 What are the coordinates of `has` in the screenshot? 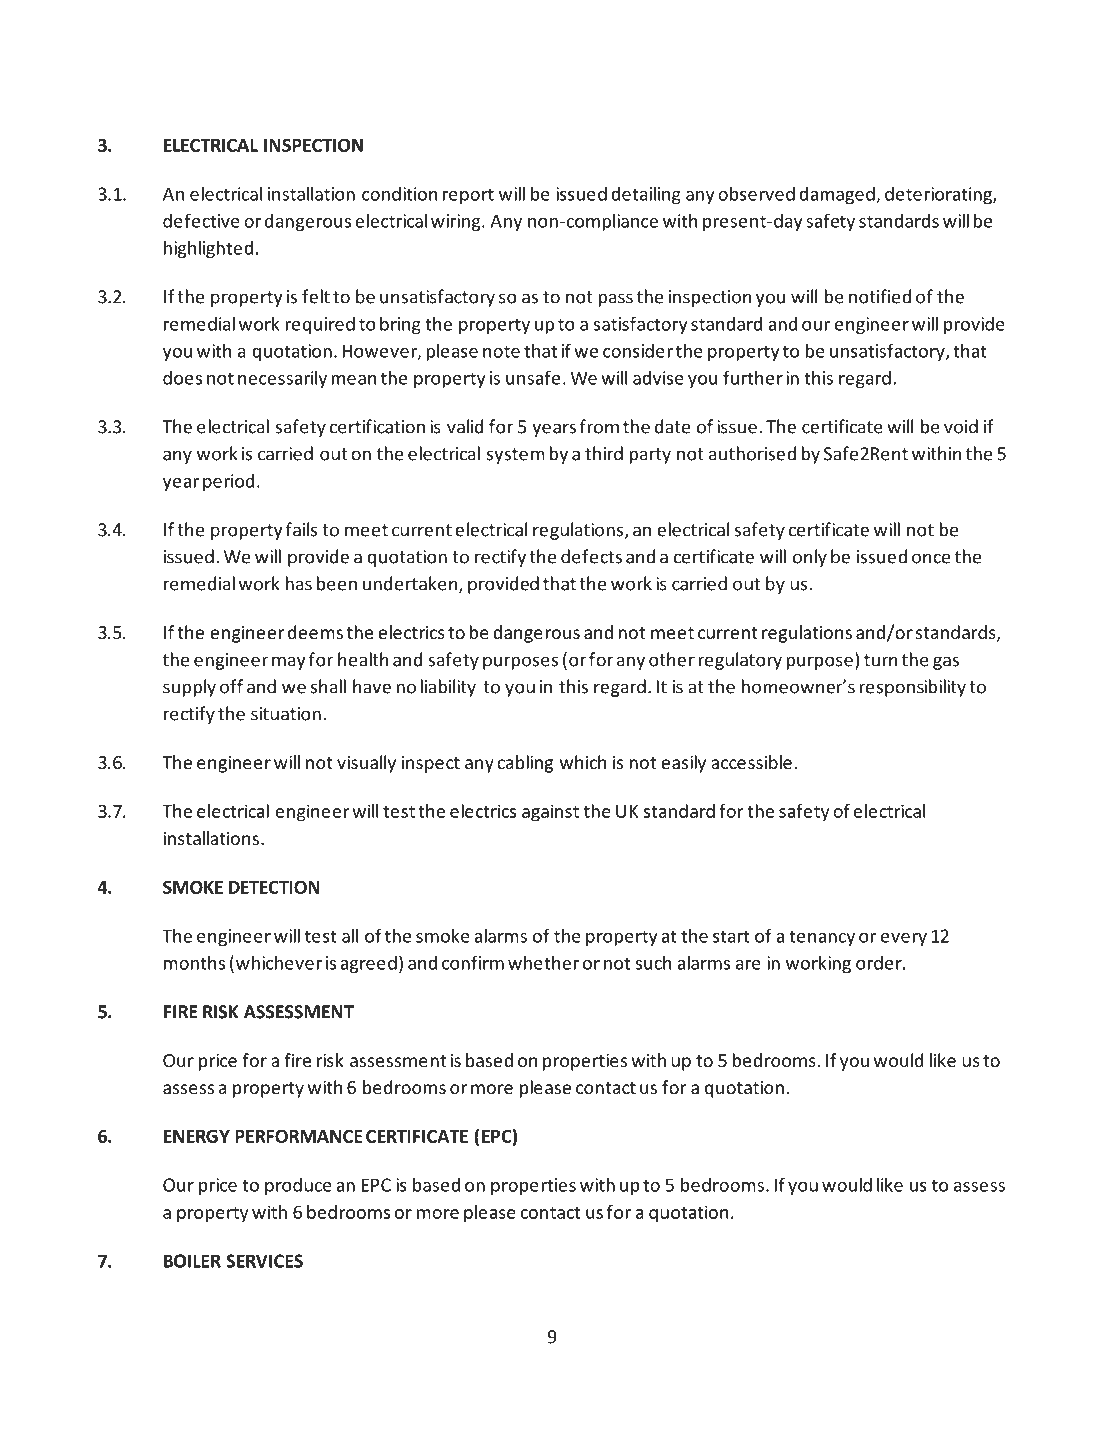 It's located at (298, 583).
